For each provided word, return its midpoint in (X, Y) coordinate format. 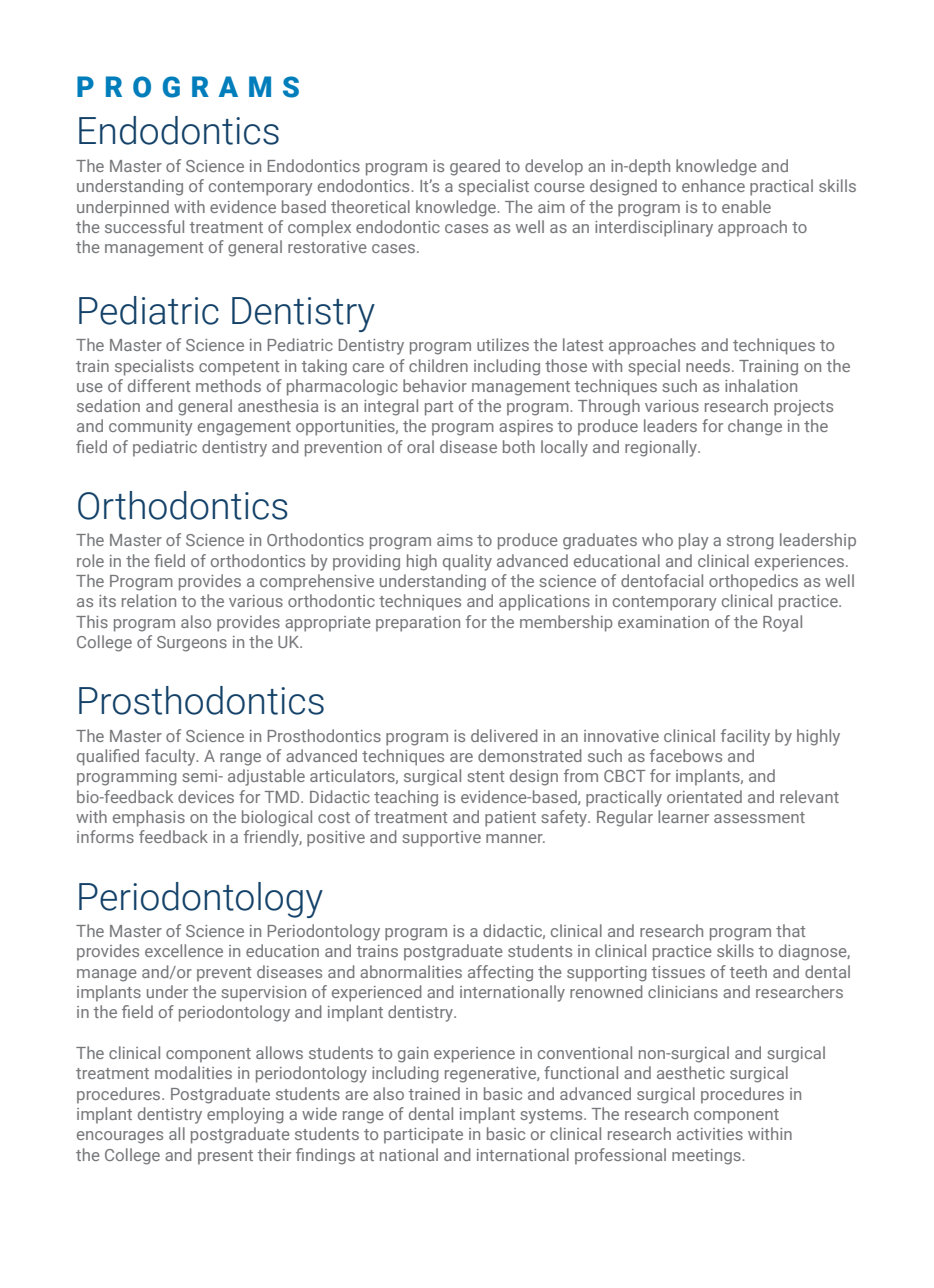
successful (144, 226)
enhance (713, 185)
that (790, 930)
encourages (120, 1137)
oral (420, 446)
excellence (184, 950)
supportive (441, 839)
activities (710, 1134)
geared (475, 167)
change (755, 427)
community (150, 428)
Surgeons (192, 644)
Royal (782, 623)
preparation (418, 624)
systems (552, 1116)
